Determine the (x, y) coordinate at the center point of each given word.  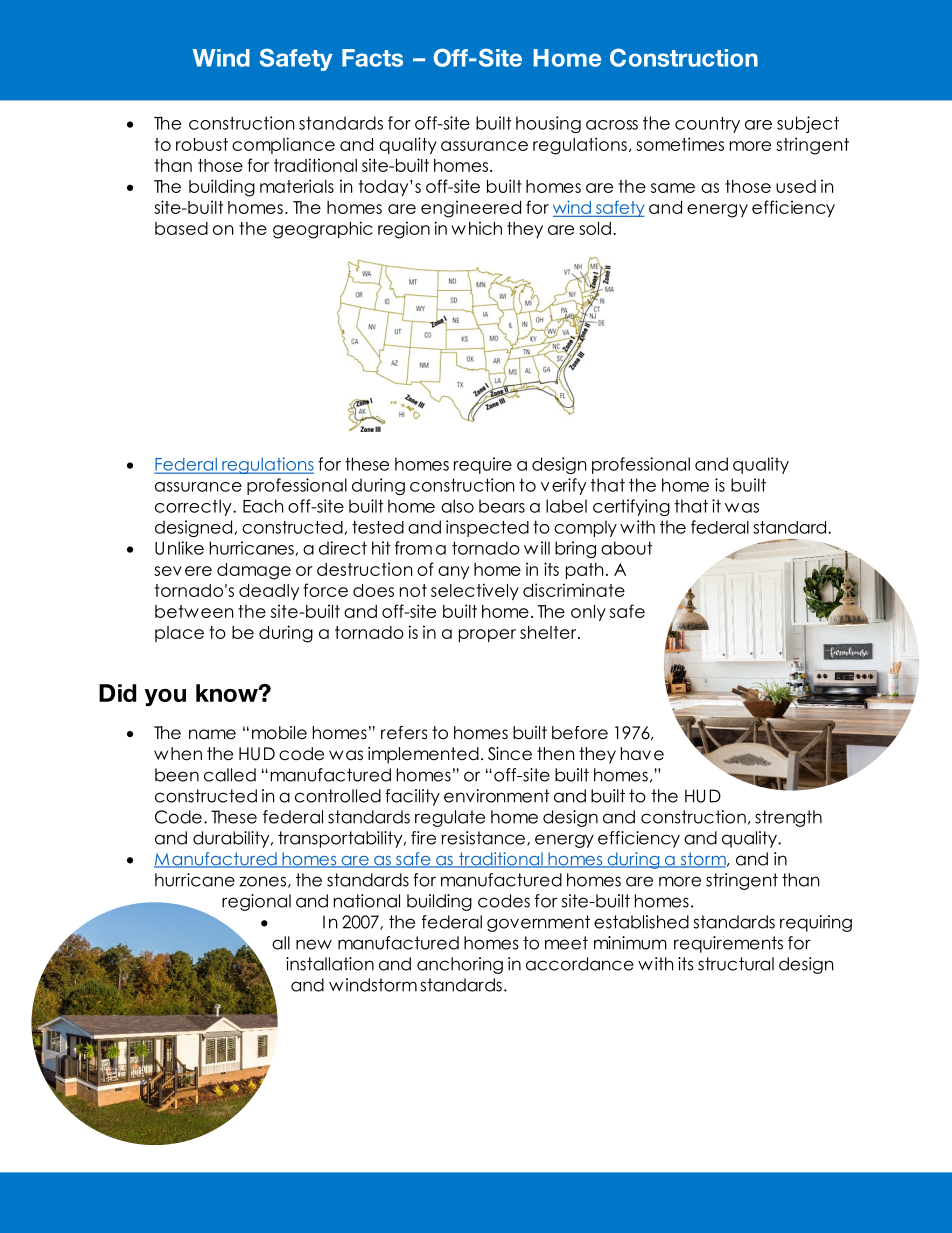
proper (487, 635)
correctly (194, 507)
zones (262, 881)
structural (736, 964)
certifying (631, 507)
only (588, 613)
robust (202, 144)
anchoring (460, 965)
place (179, 634)
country (707, 125)
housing (548, 124)
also (457, 506)
